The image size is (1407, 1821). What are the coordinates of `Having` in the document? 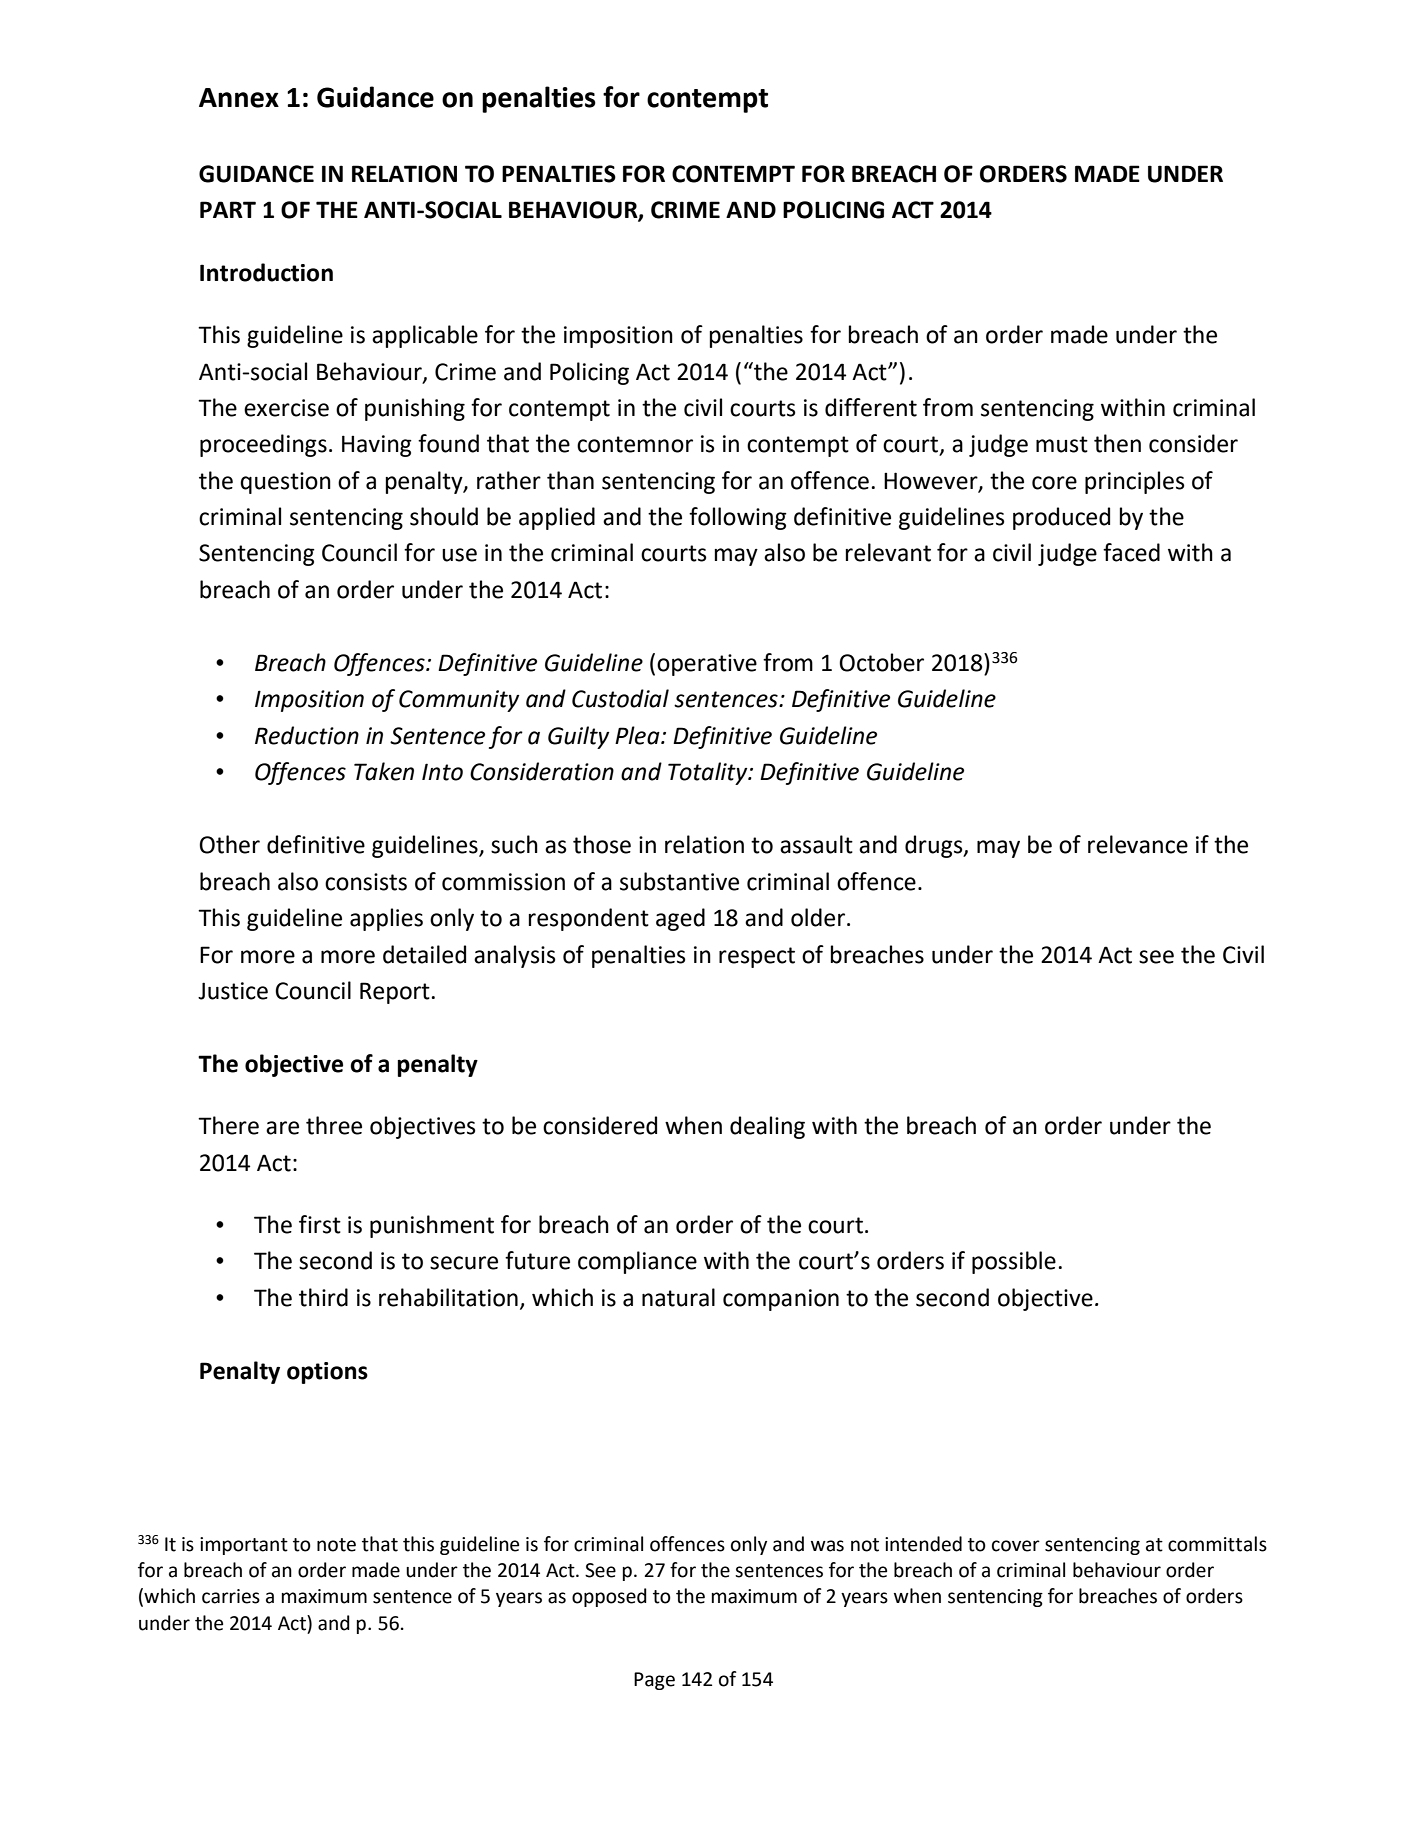 It's located at (377, 446).
